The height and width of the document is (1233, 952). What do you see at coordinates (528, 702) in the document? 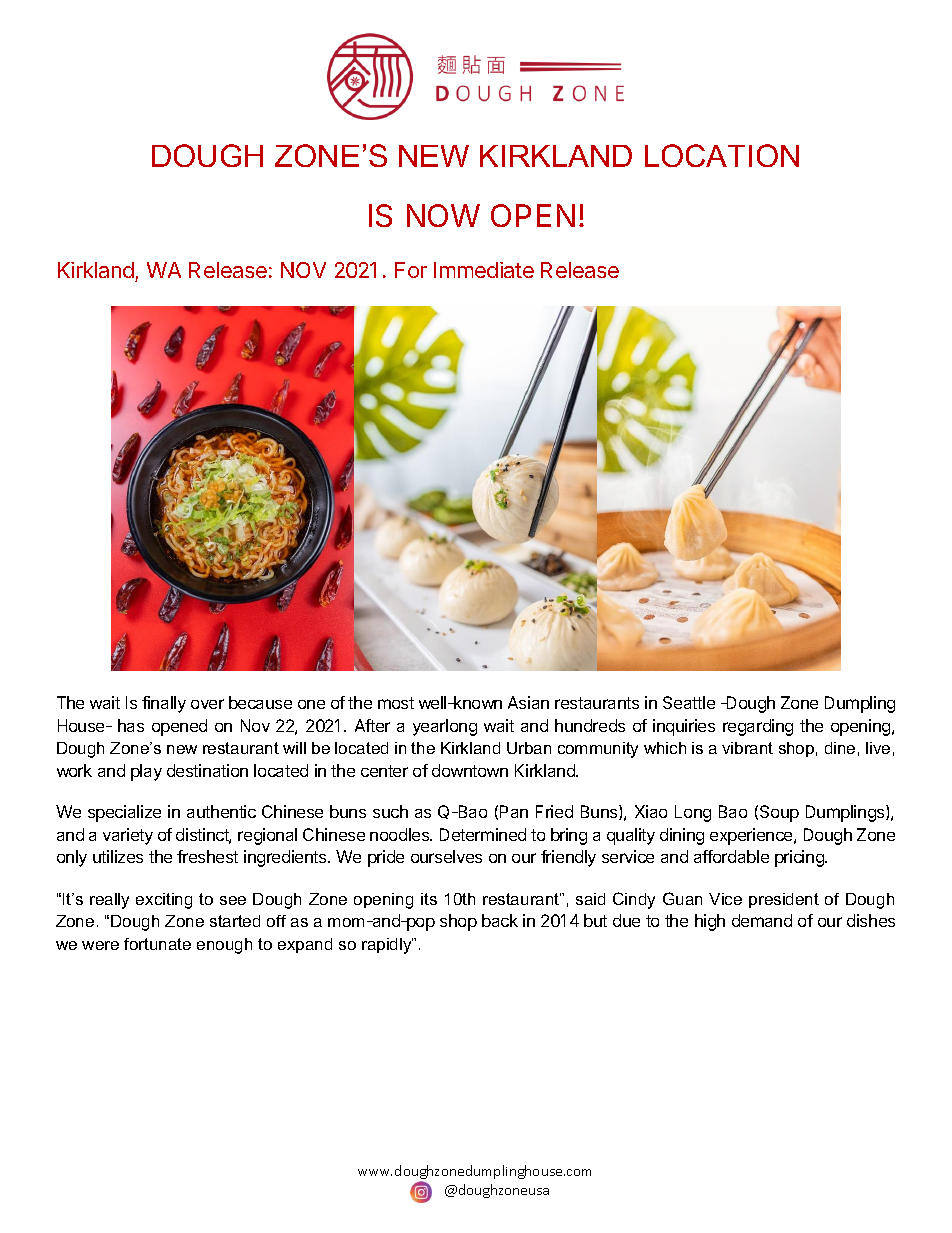
I see `Asian` at bounding box center [528, 702].
